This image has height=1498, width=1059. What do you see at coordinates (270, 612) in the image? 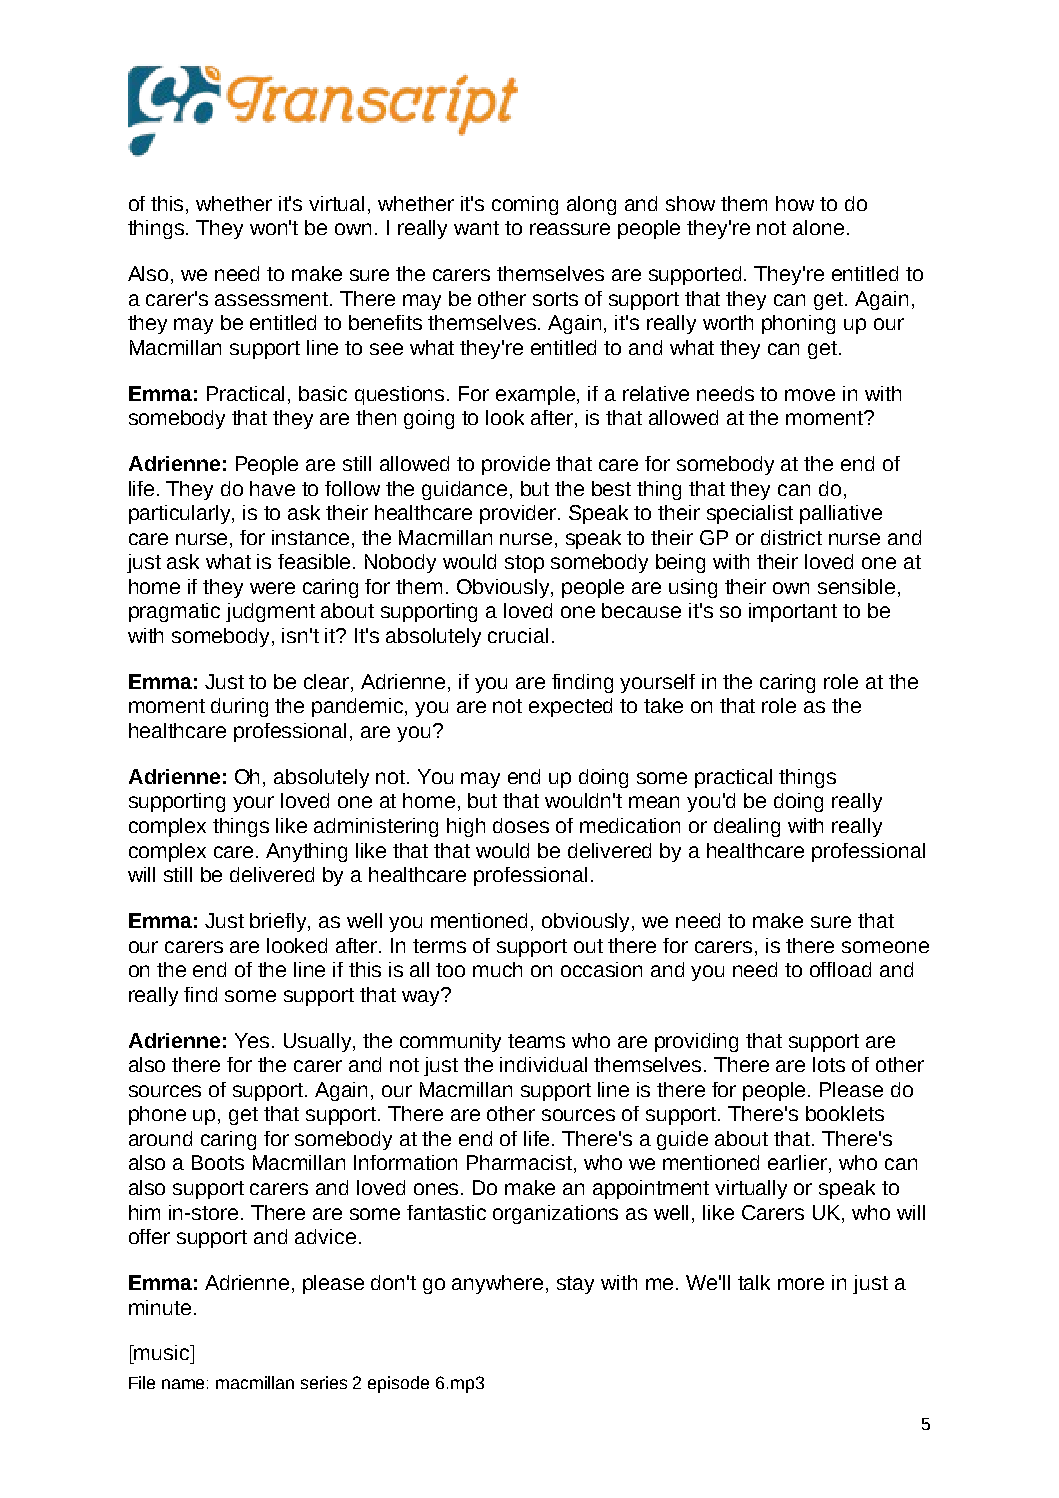
I see `judgment` at bounding box center [270, 612].
